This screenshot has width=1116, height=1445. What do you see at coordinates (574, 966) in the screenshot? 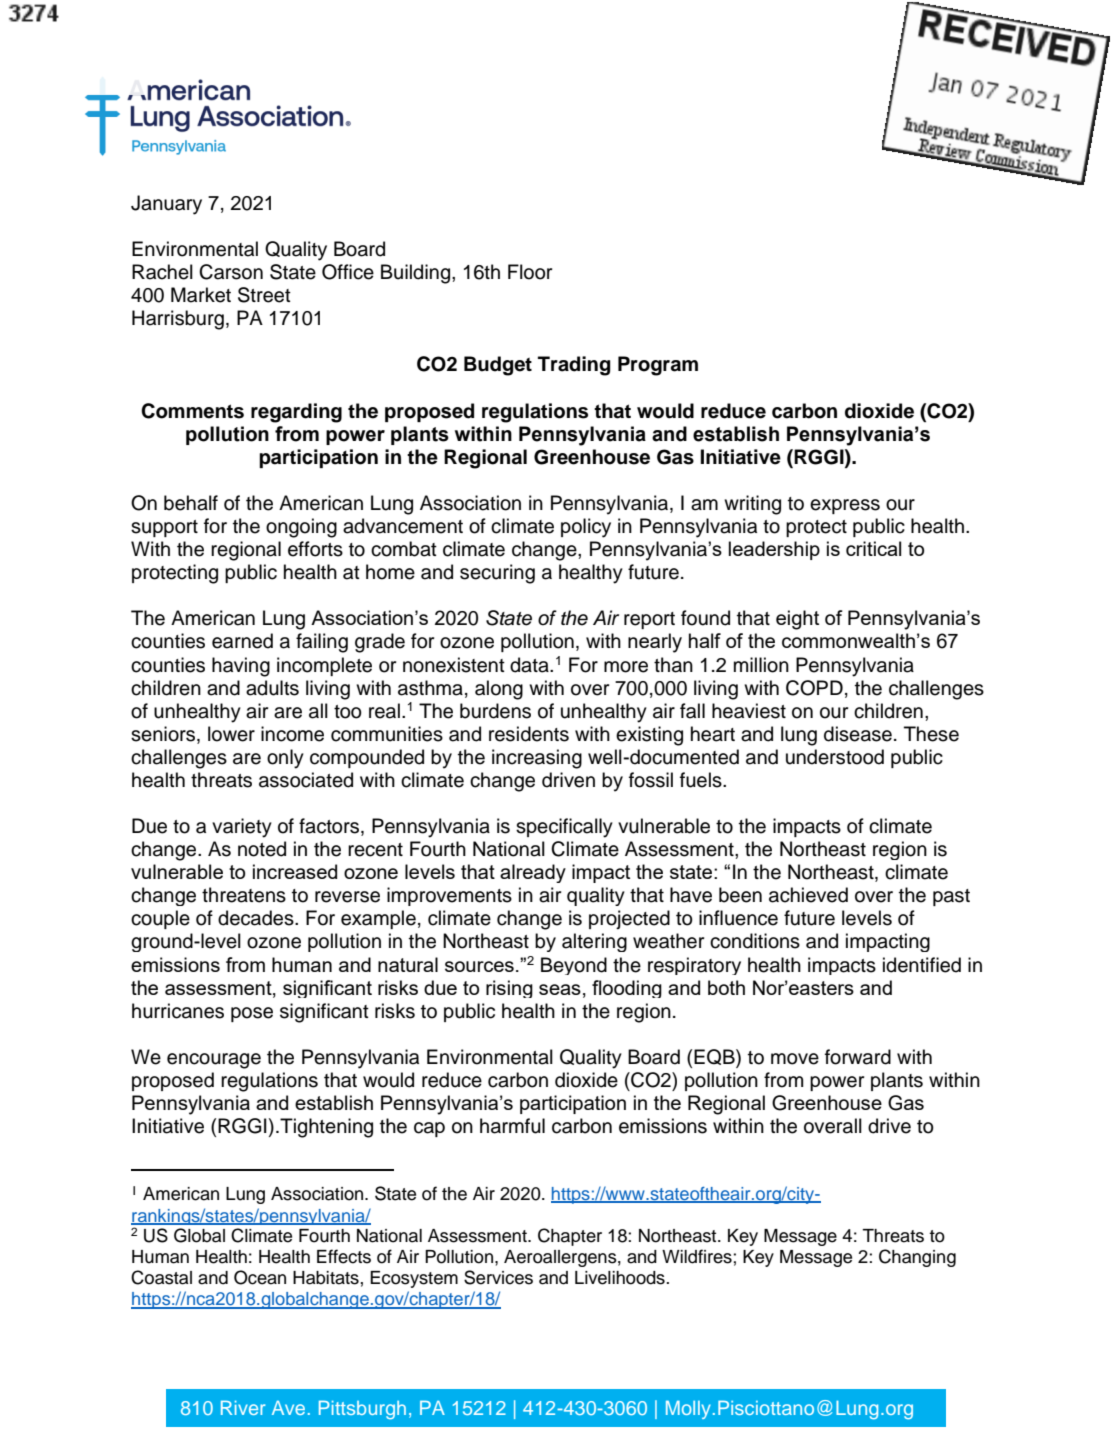
I see `Beyond` at bounding box center [574, 966].
